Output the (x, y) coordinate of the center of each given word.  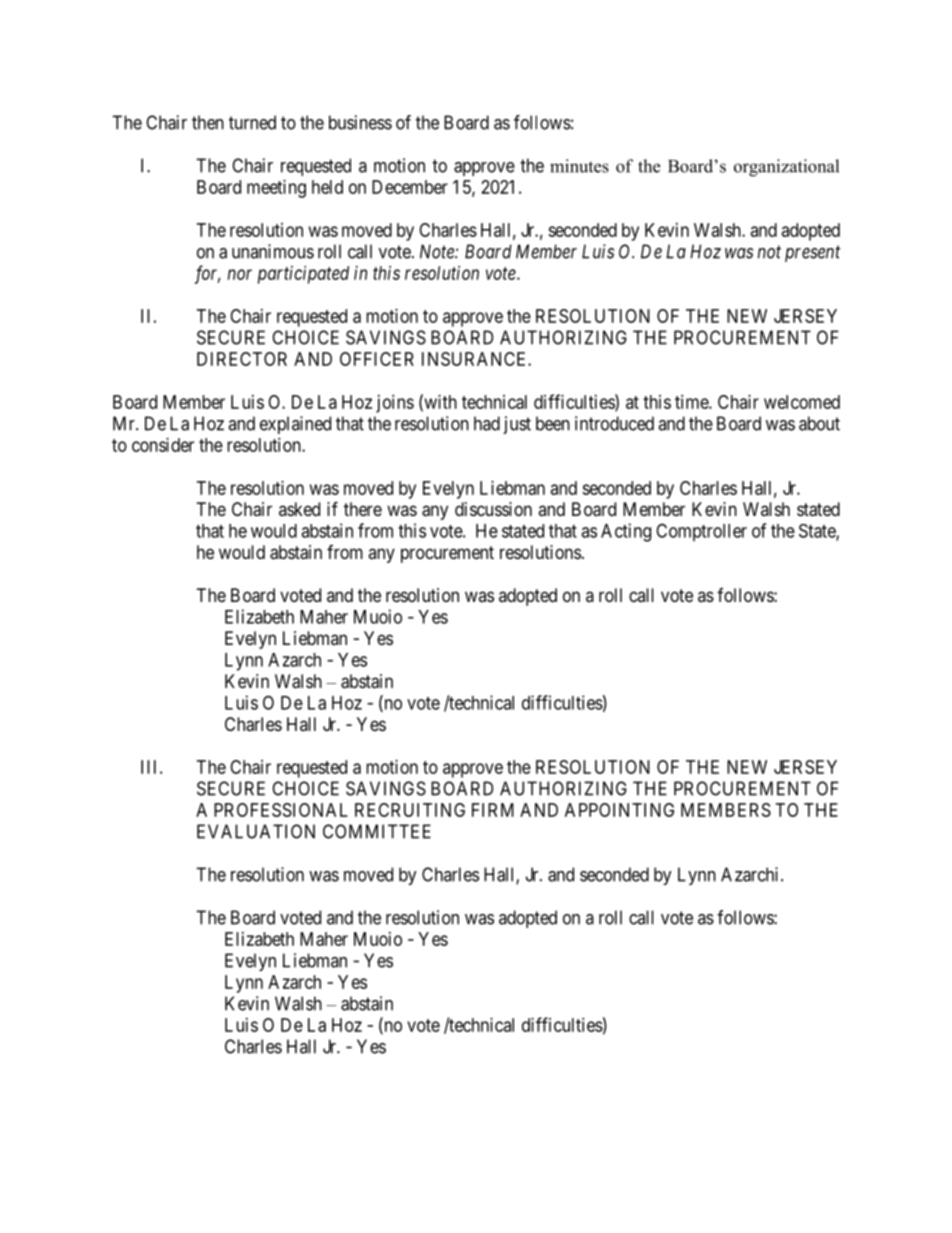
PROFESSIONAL (281, 810)
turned (252, 122)
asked (299, 509)
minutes (579, 166)
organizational (786, 168)
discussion (493, 509)
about (819, 423)
